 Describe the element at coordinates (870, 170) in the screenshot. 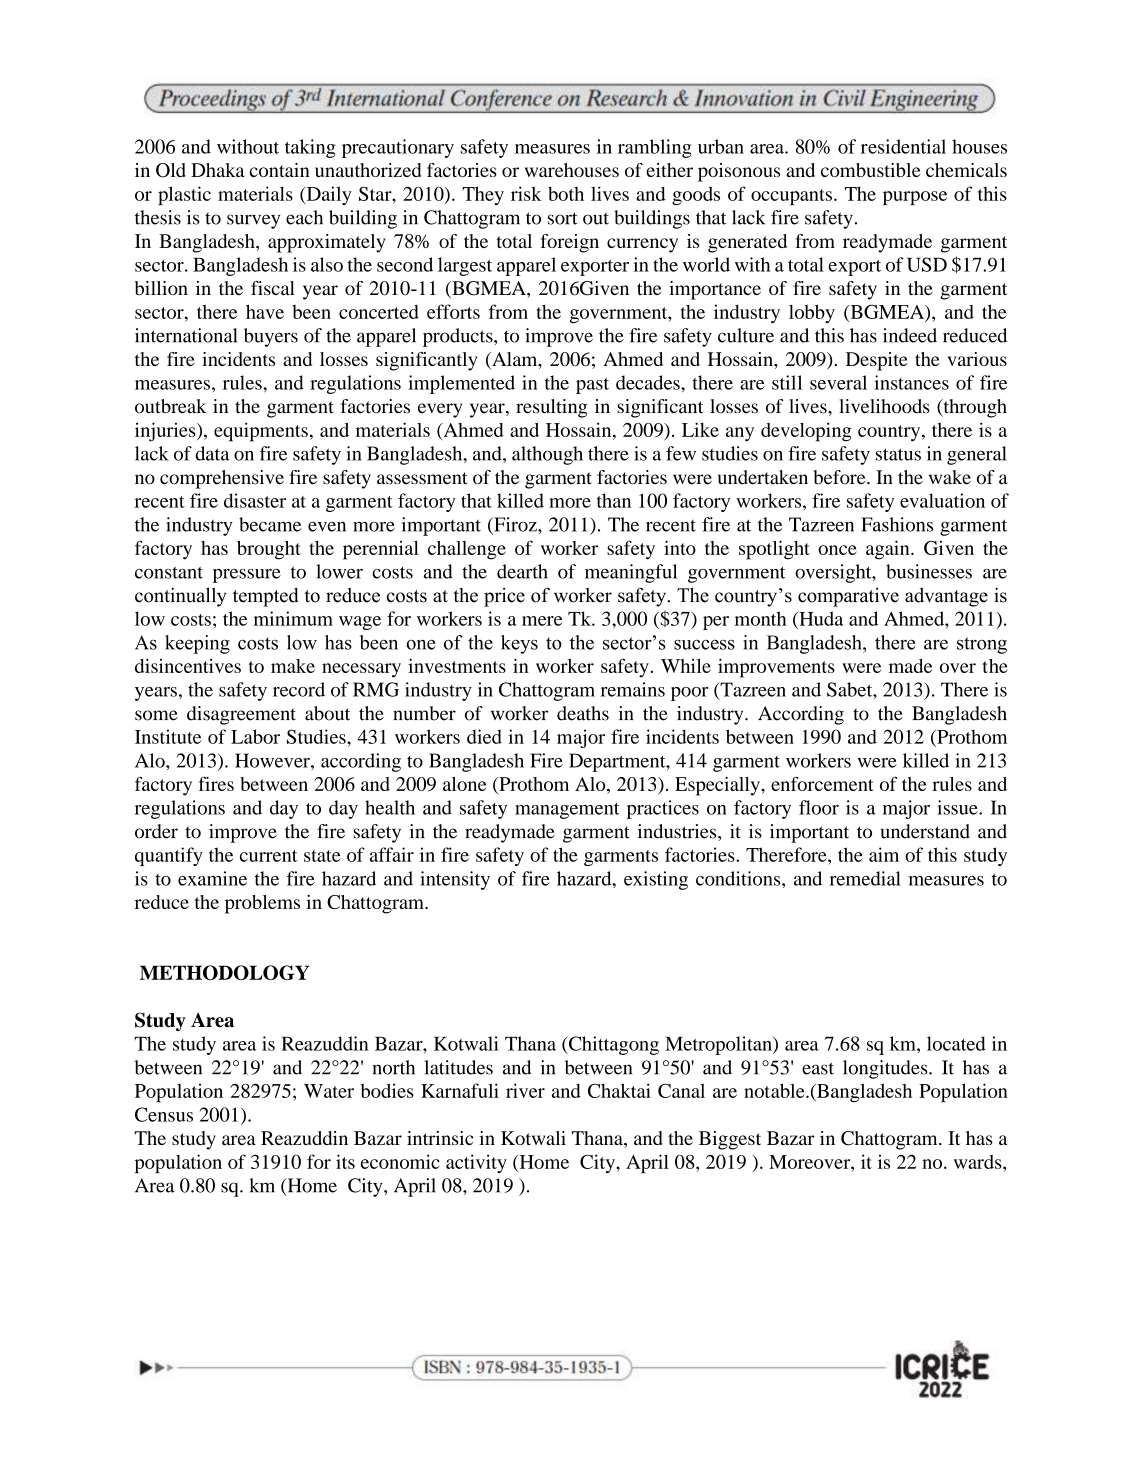

I see `combustible` at that location.
